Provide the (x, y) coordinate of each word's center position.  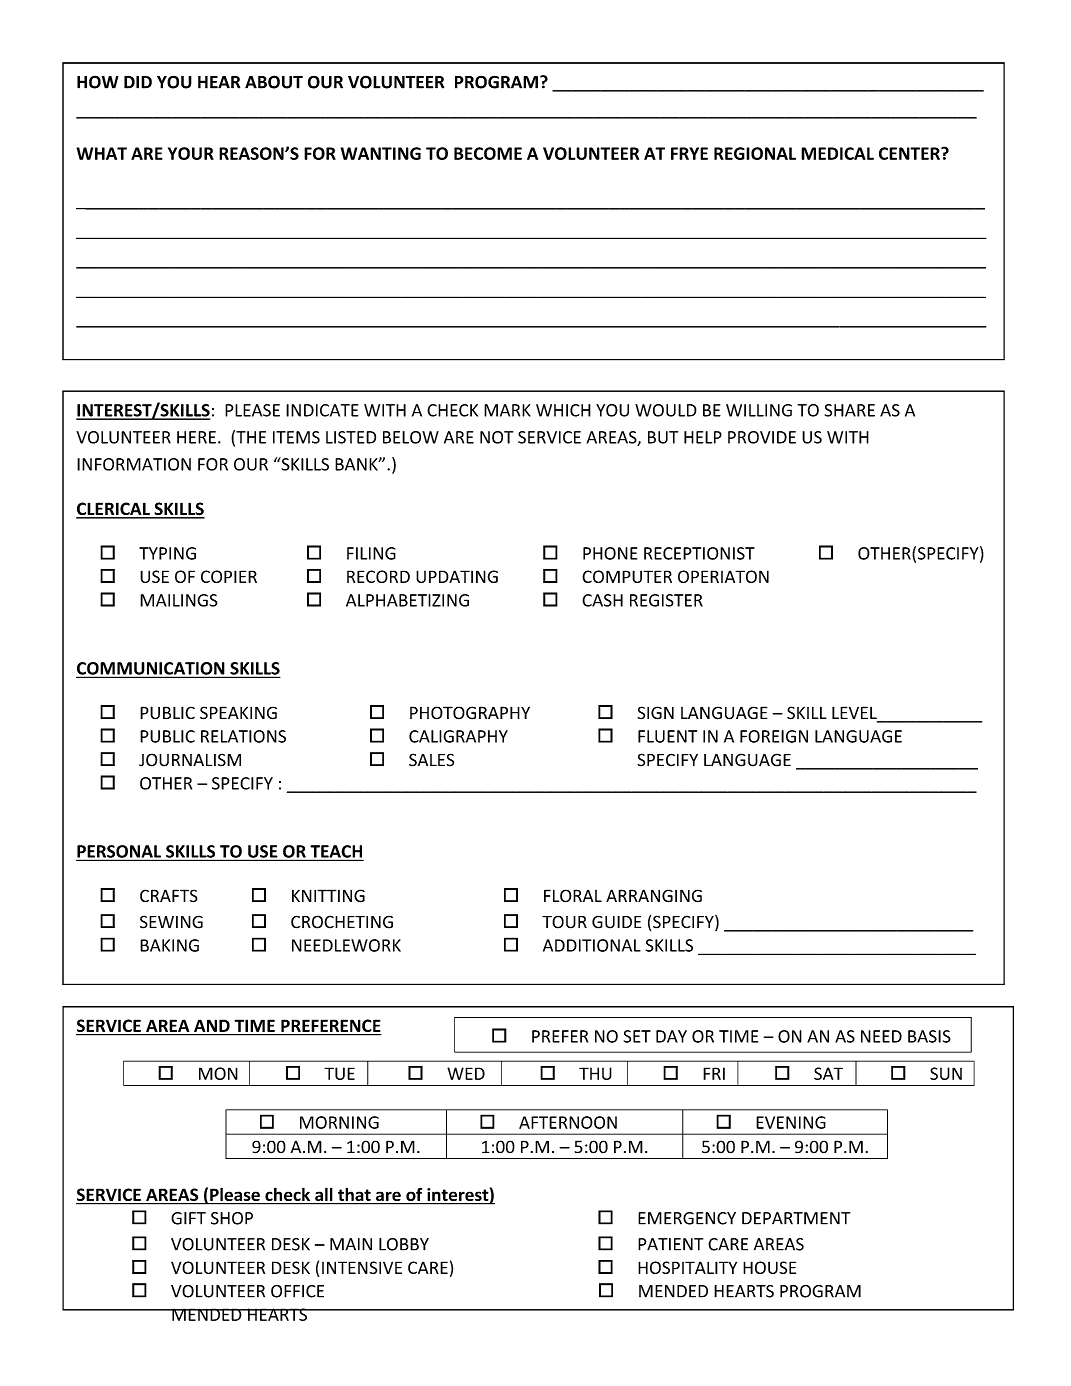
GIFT (188, 1218)
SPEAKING (238, 713)
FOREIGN (774, 736)
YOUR (191, 153)
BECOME (488, 153)
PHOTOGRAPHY (470, 713)
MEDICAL (837, 153)
